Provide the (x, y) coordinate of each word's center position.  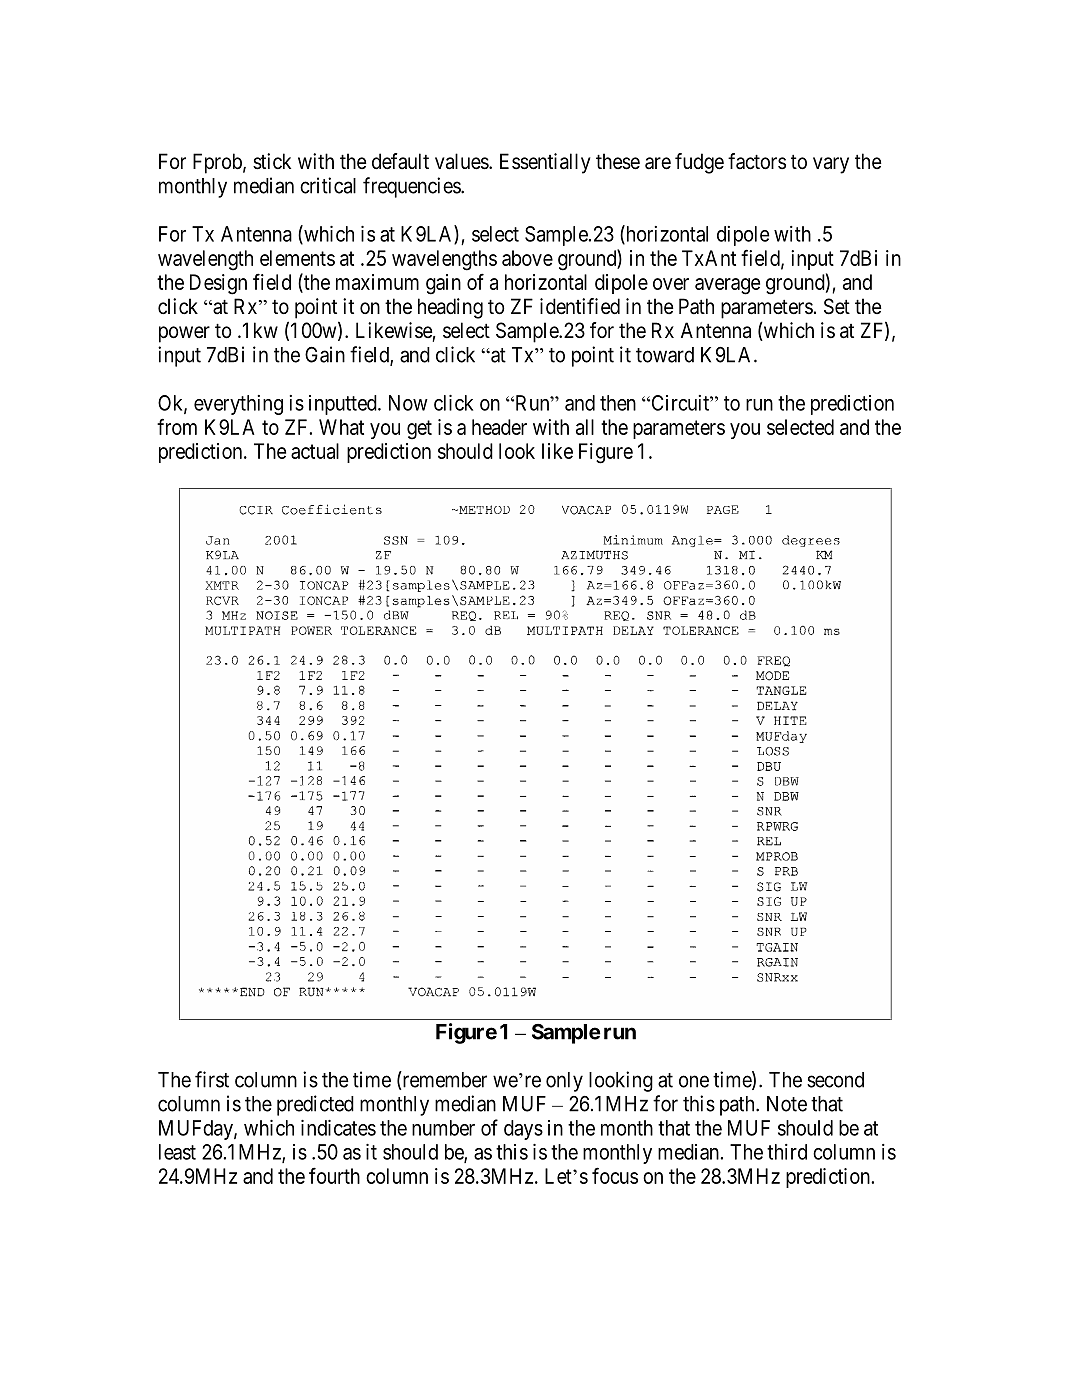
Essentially (545, 163)
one (694, 1081)
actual (315, 451)
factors (757, 161)
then (618, 403)
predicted (315, 1105)
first (212, 1079)
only (564, 1082)
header (499, 427)
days (523, 1130)
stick (272, 161)
